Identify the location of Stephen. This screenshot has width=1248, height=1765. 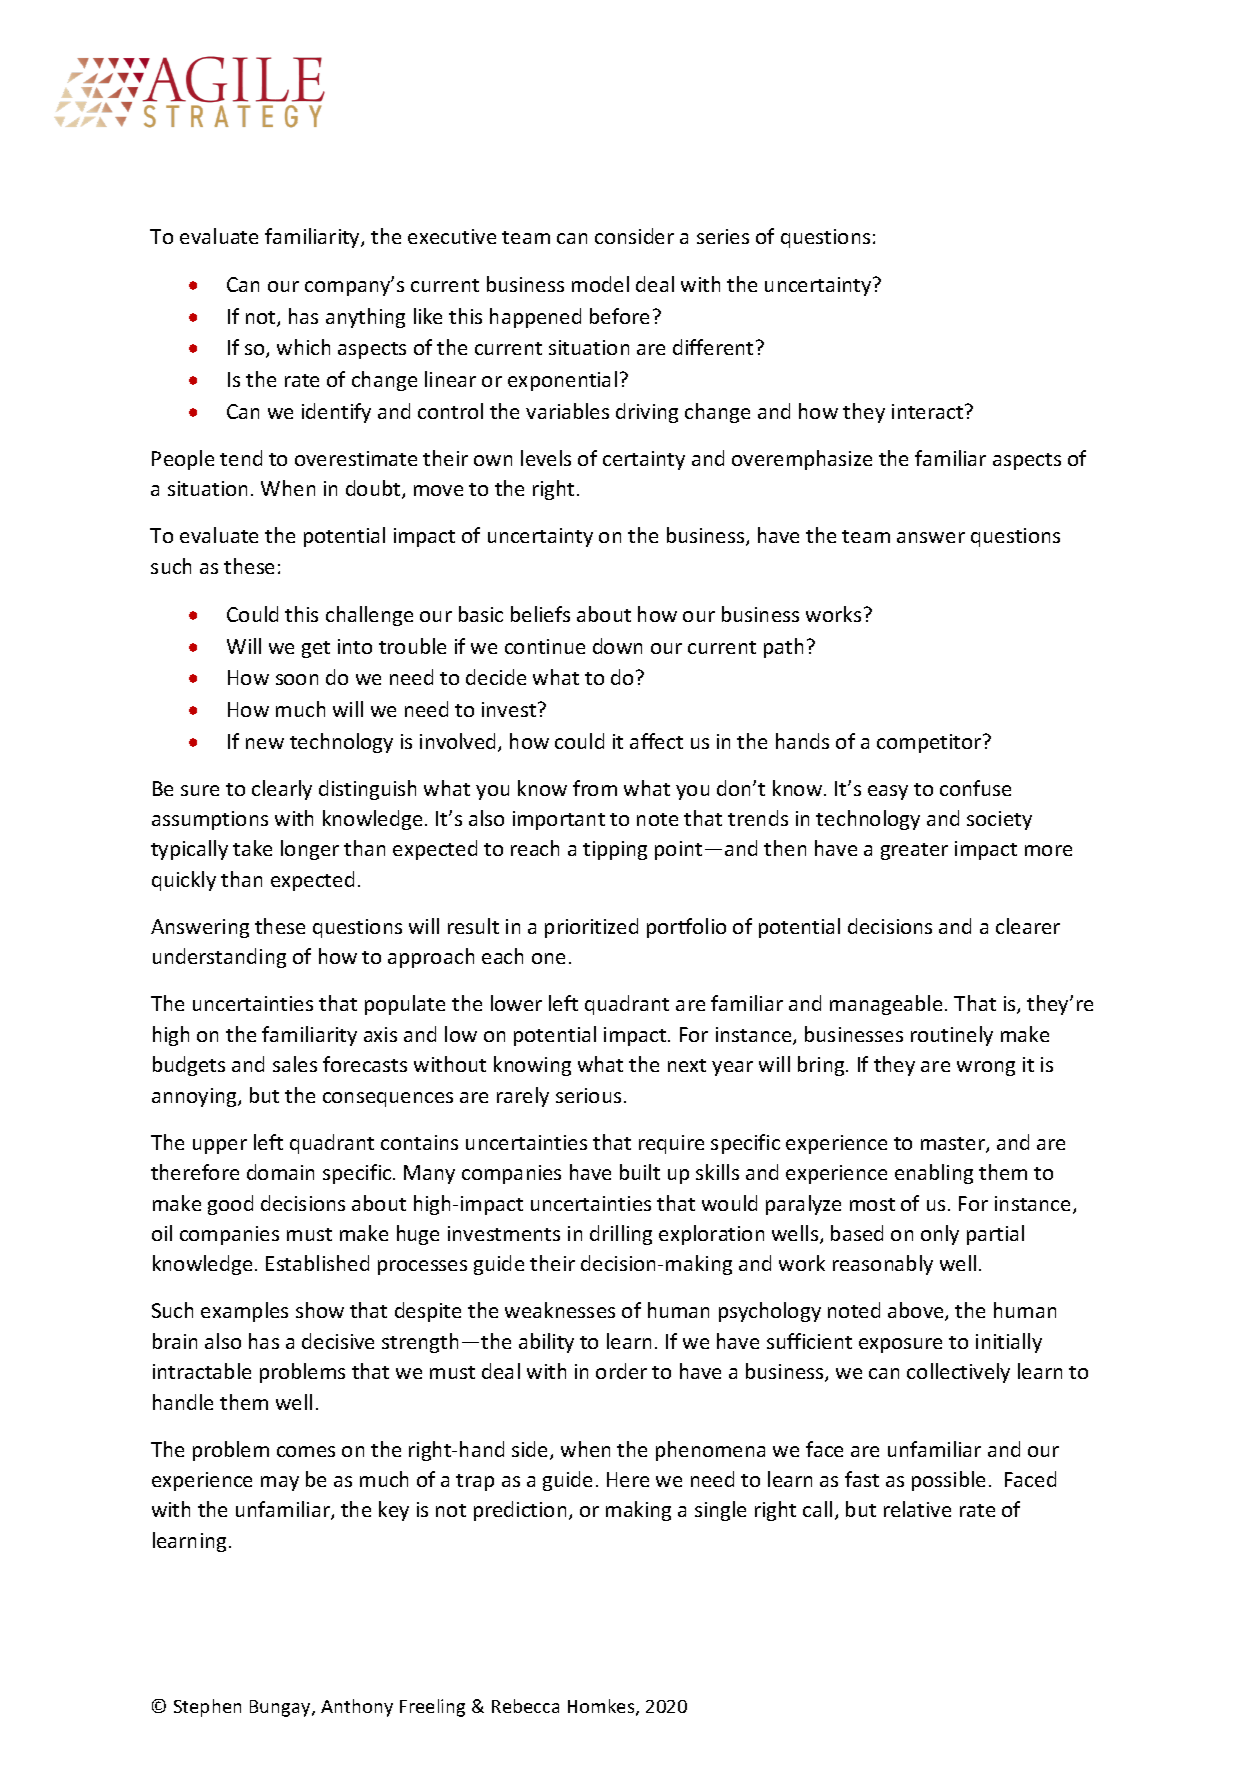
(207, 1708).
